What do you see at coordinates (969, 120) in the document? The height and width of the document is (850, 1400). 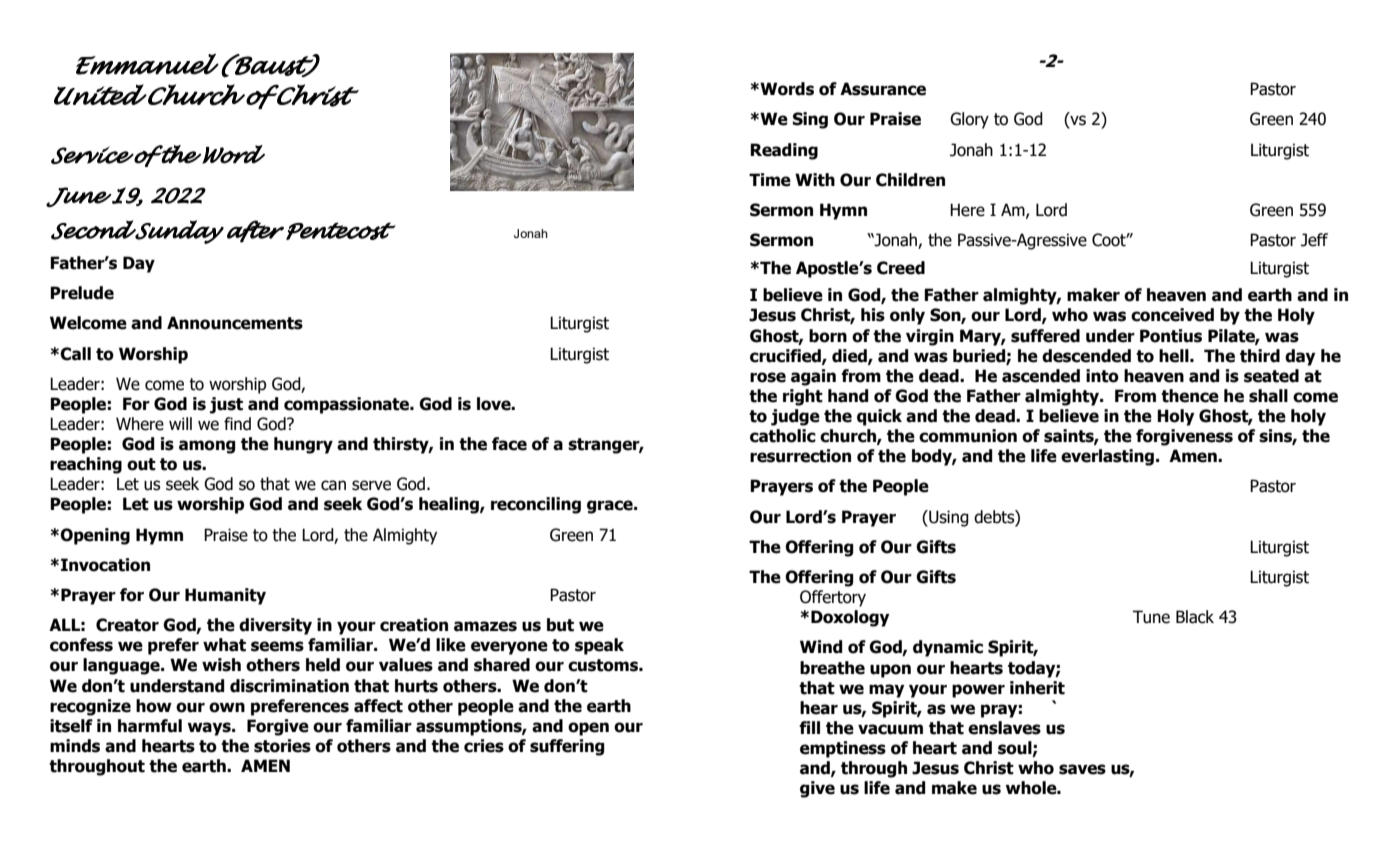 I see `Glory` at bounding box center [969, 120].
